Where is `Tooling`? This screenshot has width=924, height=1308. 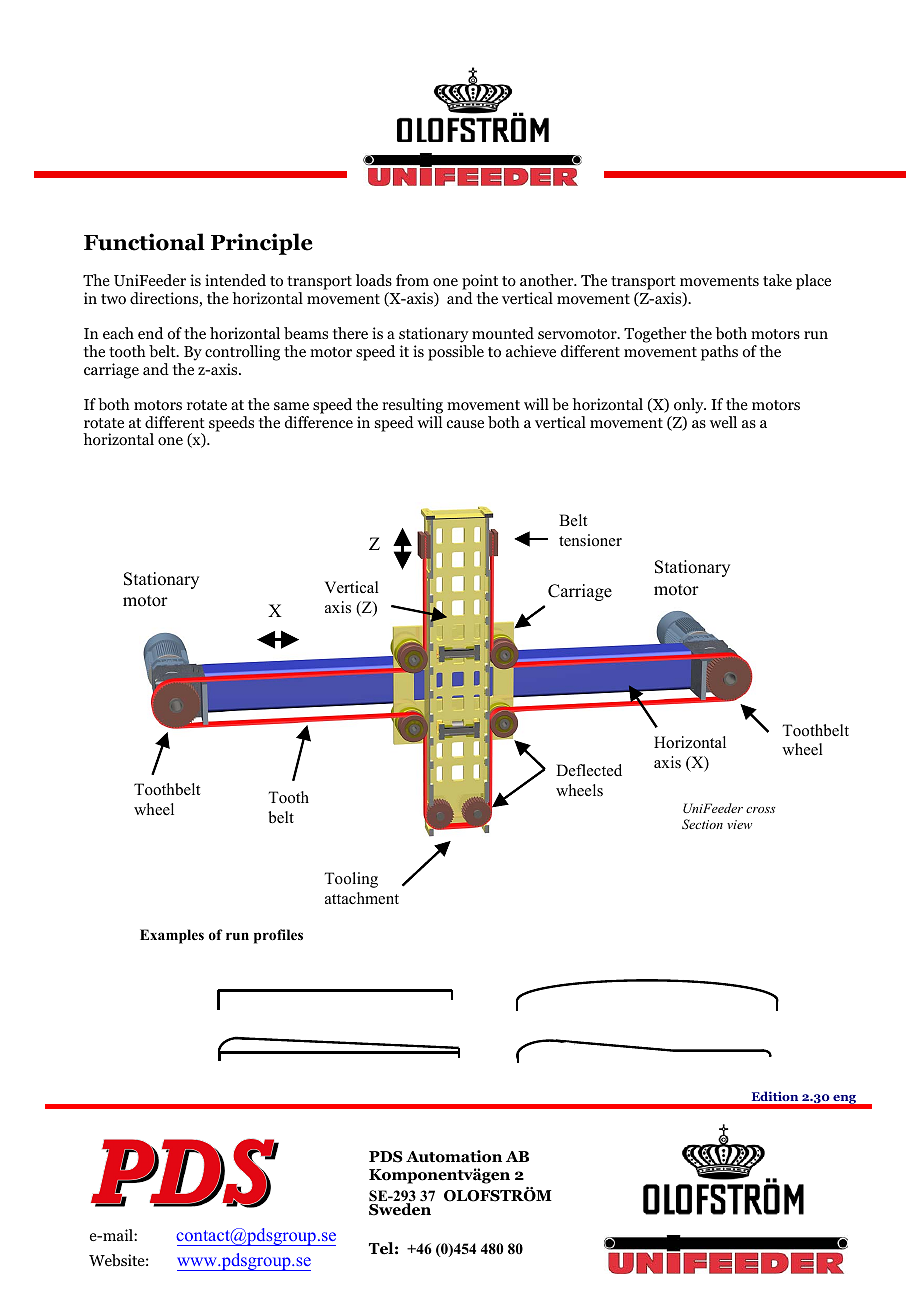 Tooling is located at coordinates (351, 880).
